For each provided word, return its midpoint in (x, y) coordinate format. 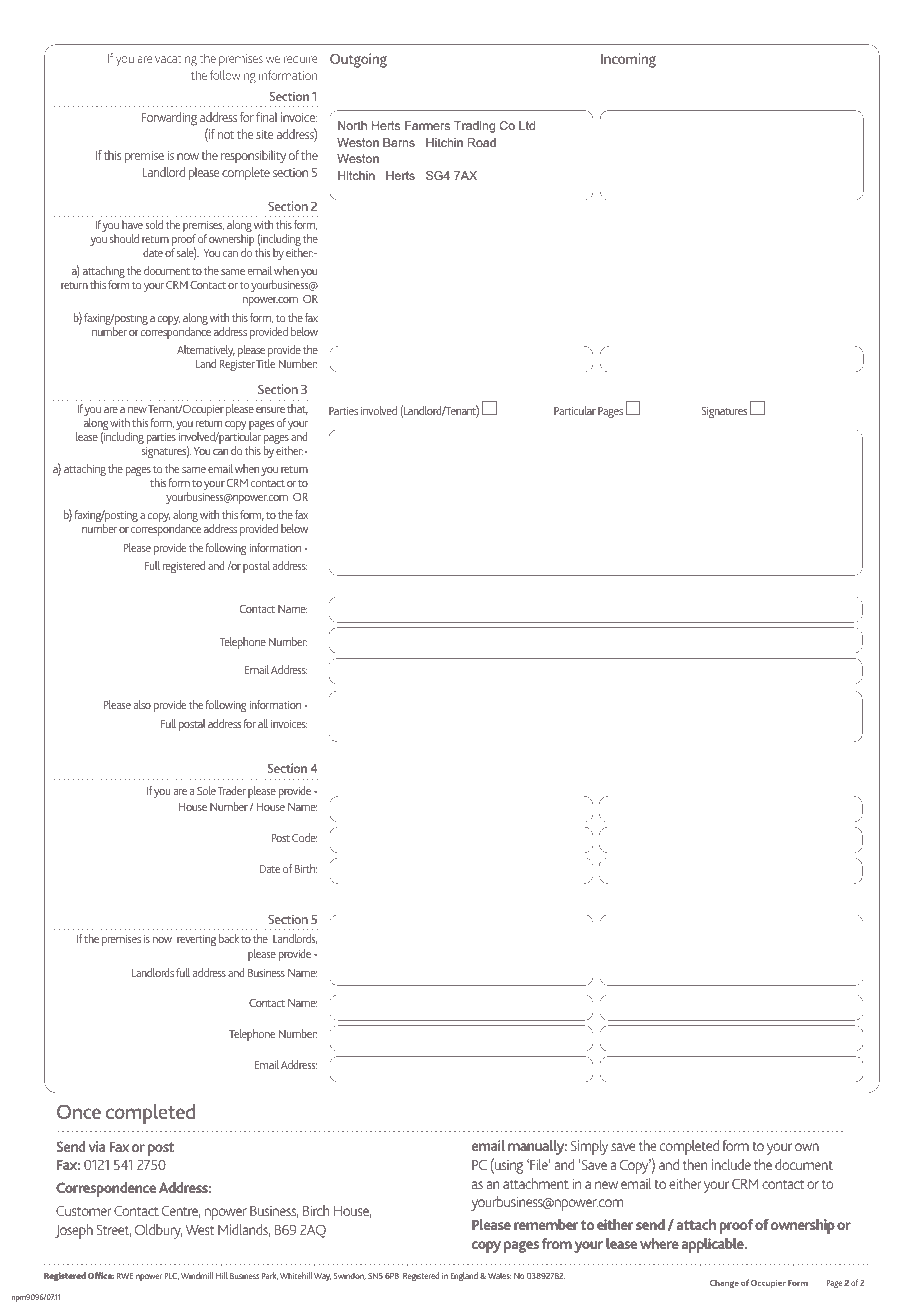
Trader (232, 790)
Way (322, 1277)
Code (304, 837)
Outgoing (358, 60)
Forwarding (169, 119)
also (142, 704)
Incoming (628, 60)
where (659, 1243)
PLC (172, 1276)
